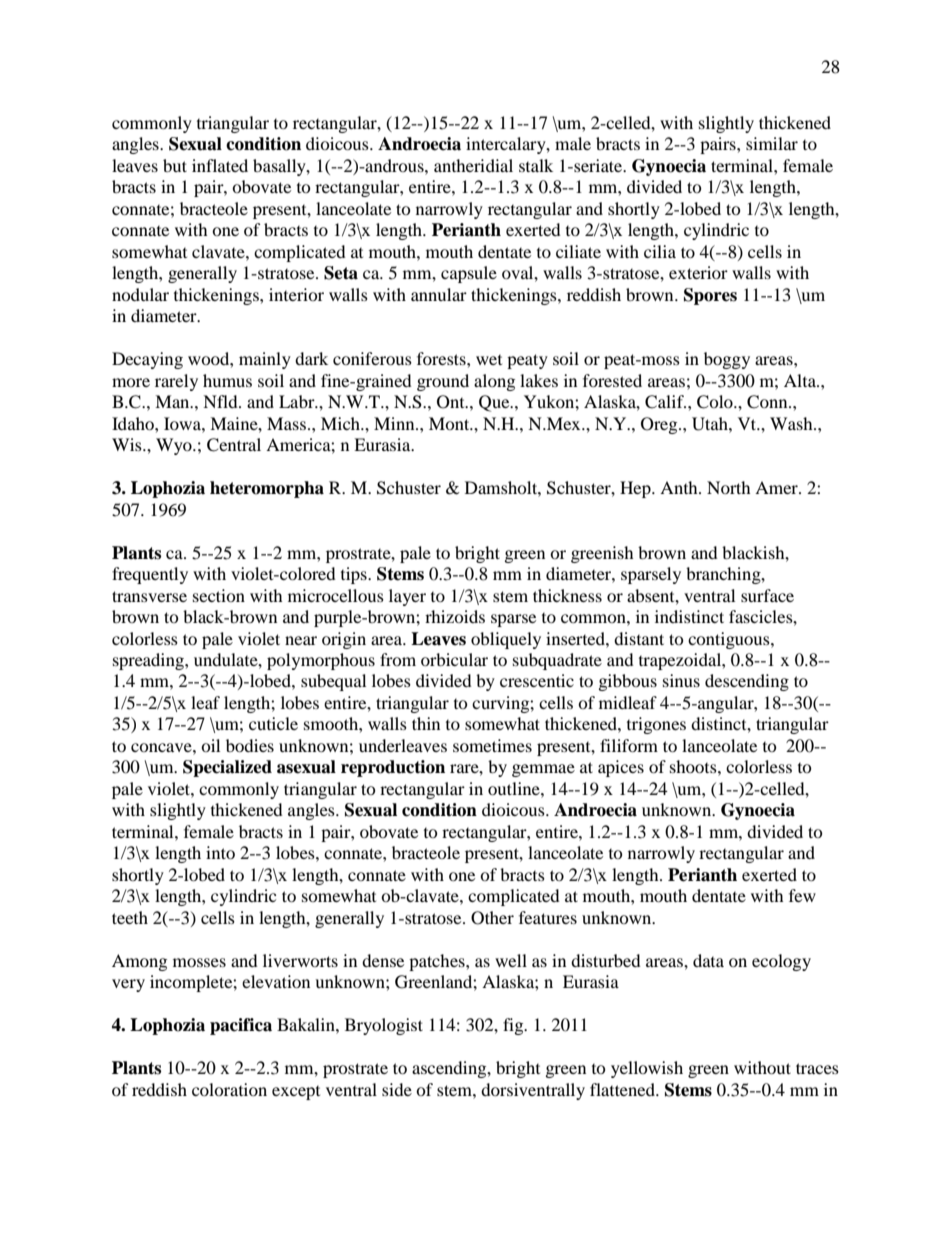 The height and width of the page is (1233, 952). What do you see at coordinates (817, 1068) in the page?
I see `traces` at bounding box center [817, 1068].
